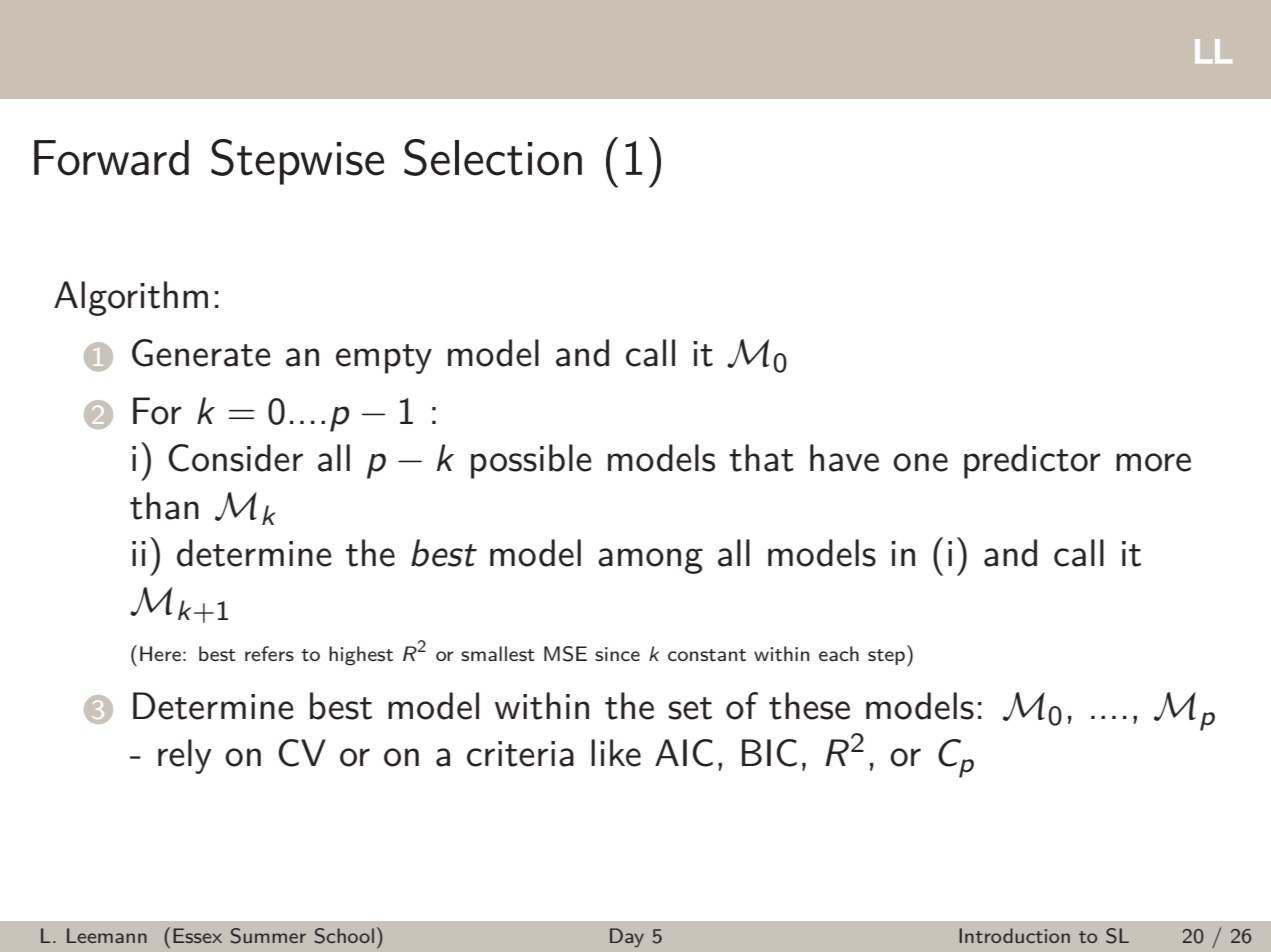 The image size is (1271, 952). What do you see at coordinates (1032, 461) in the screenshot?
I see `predictor` at bounding box center [1032, 461].
